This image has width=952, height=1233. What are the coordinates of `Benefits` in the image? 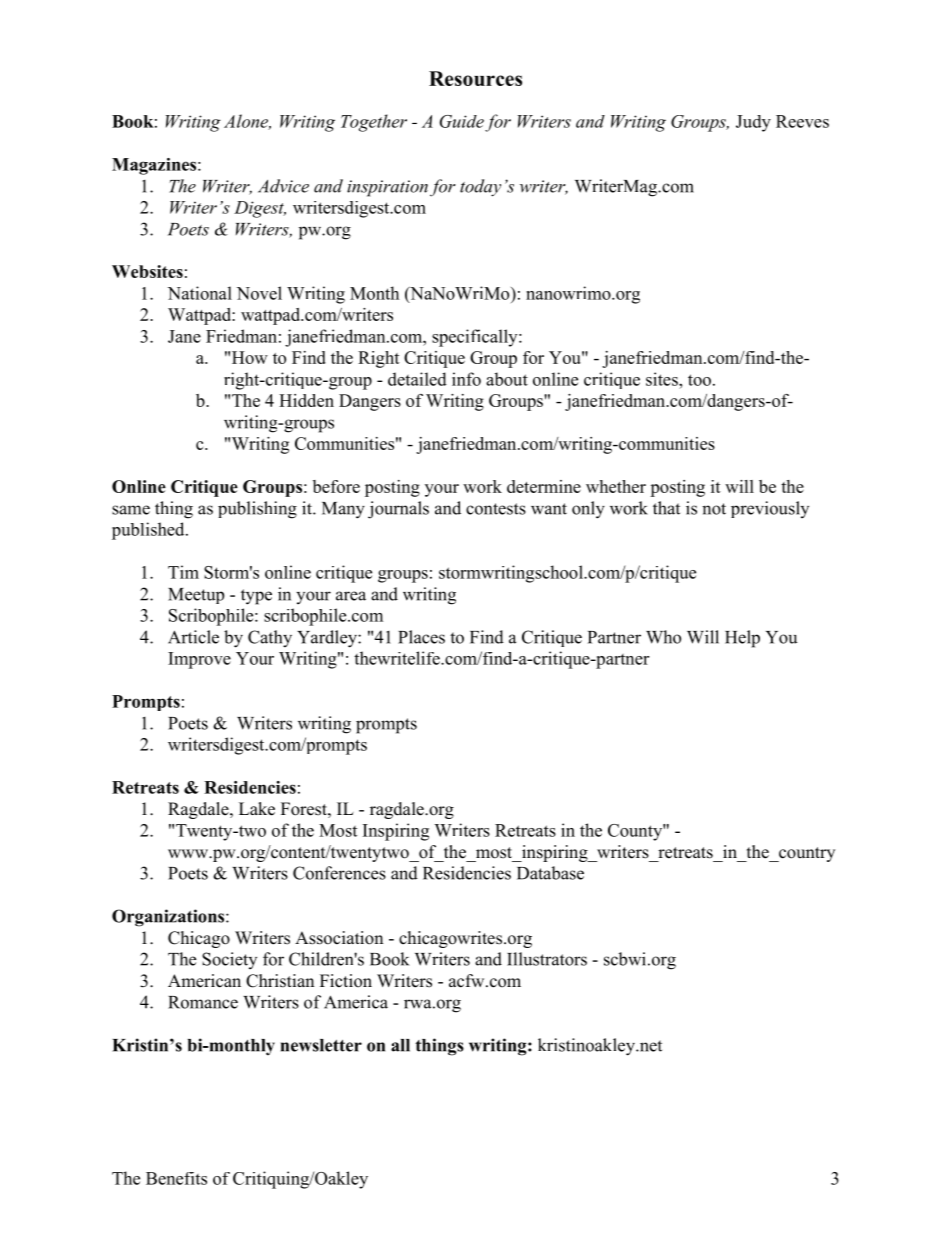 It's located at (176, 1178).
